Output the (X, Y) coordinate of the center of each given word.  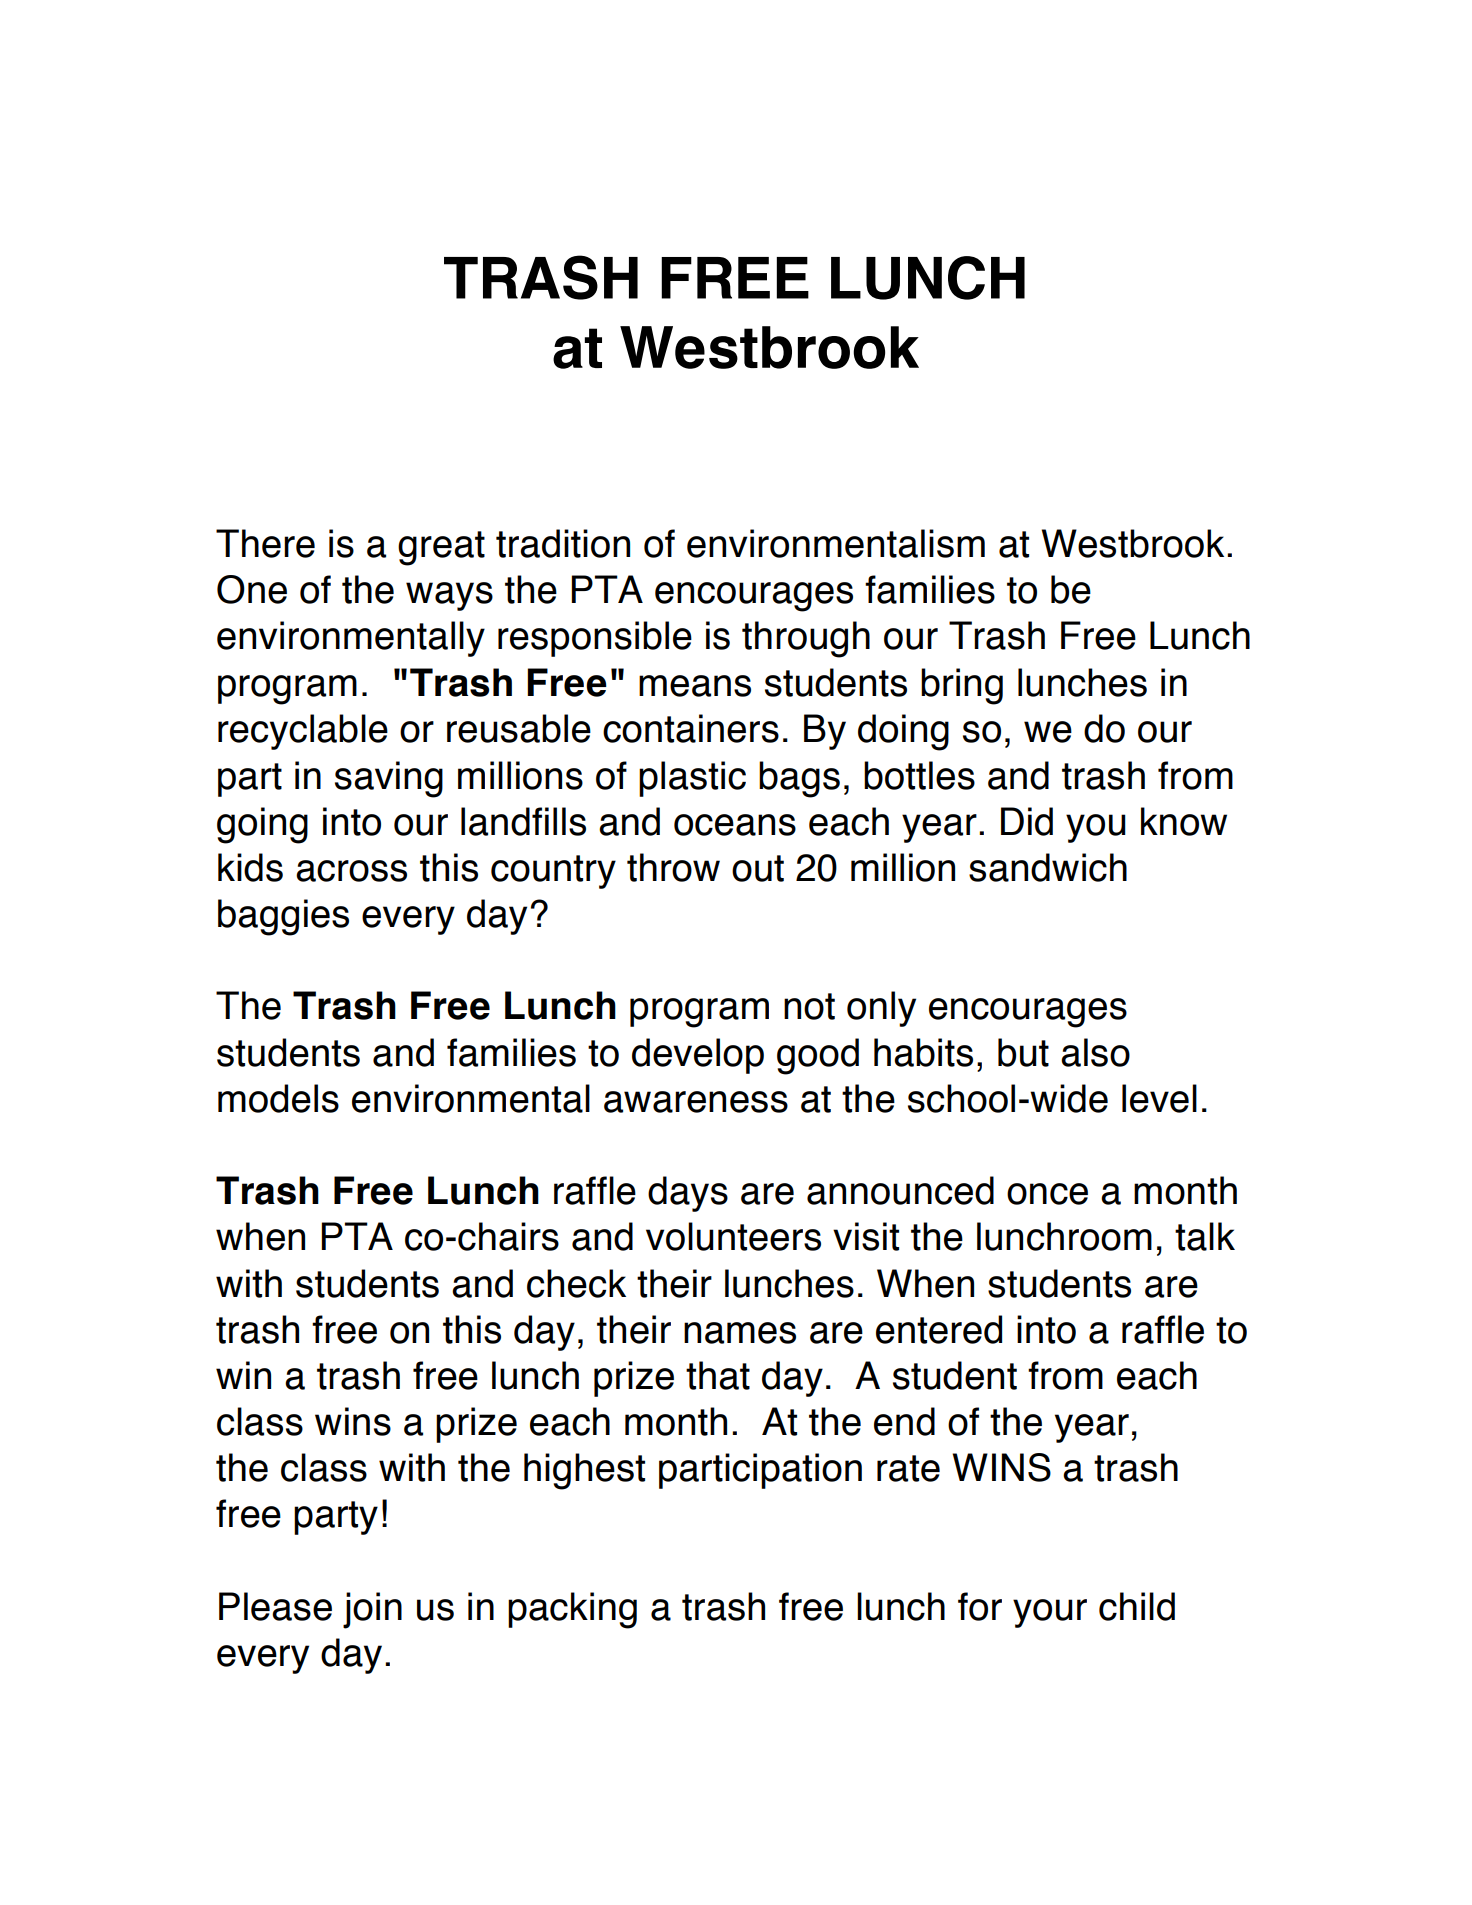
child (1137, 1606)
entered (939, 1329)
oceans (735, 825)
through (806, 639)
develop (698, 1056)
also (1095, 1052)
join (372, 1610)
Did (1027, 821)
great (441, 548)
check (576, 1283)
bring (962, 686)
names (740, 1333)
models (278, 1098)
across (351, 871)
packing (572, 1610)
